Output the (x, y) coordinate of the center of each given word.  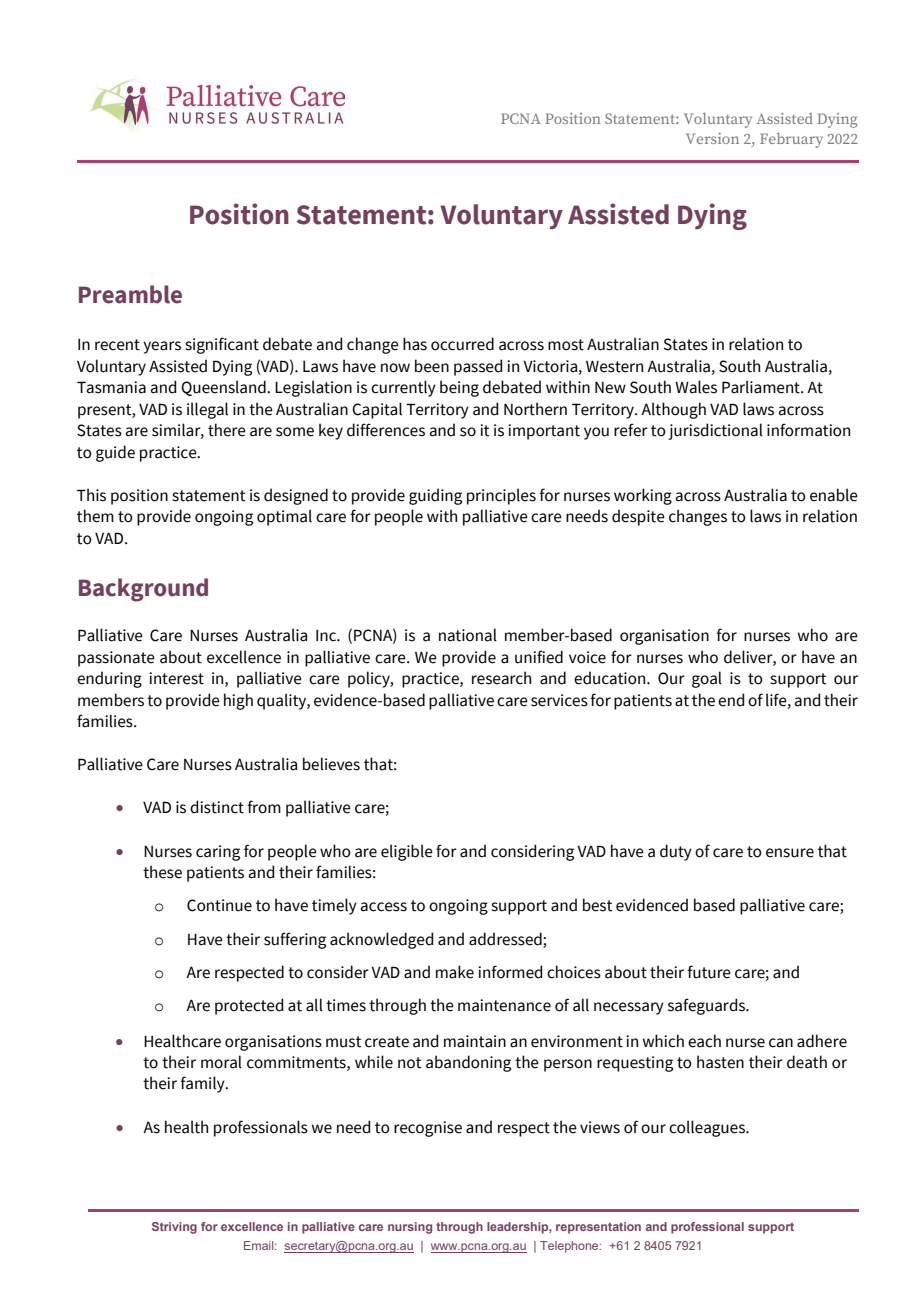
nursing (410, 1228)
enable (834, 495)
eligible (407, 852)
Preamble (130, 294)
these (162, 872)
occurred (462, 344)
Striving (174, 1228)
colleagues (708, 1128)
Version (712, 138)
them (95, 516)
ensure (790, 853)
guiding (435, 496)
